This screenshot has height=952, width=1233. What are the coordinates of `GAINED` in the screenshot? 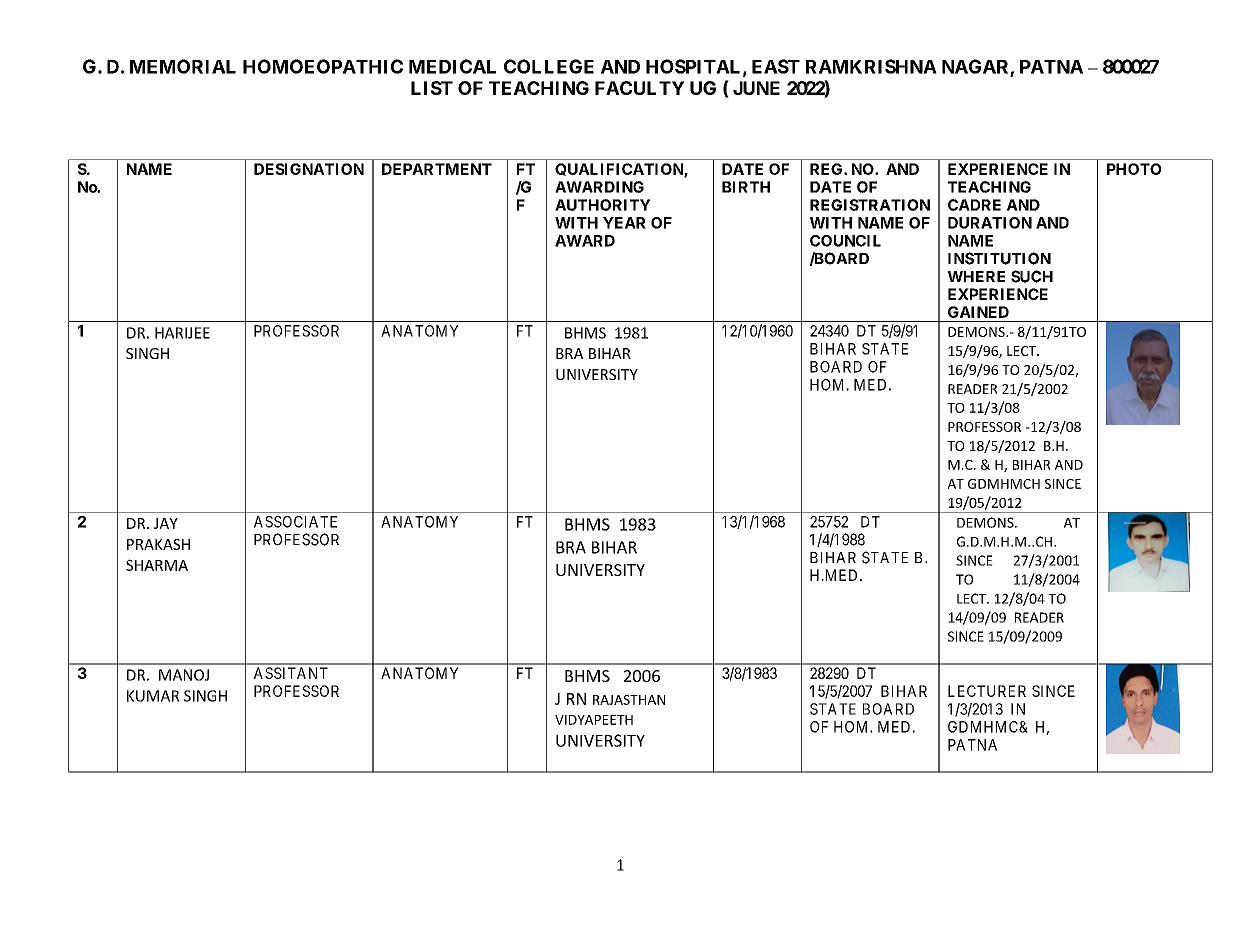 It's located at (978, 312).
